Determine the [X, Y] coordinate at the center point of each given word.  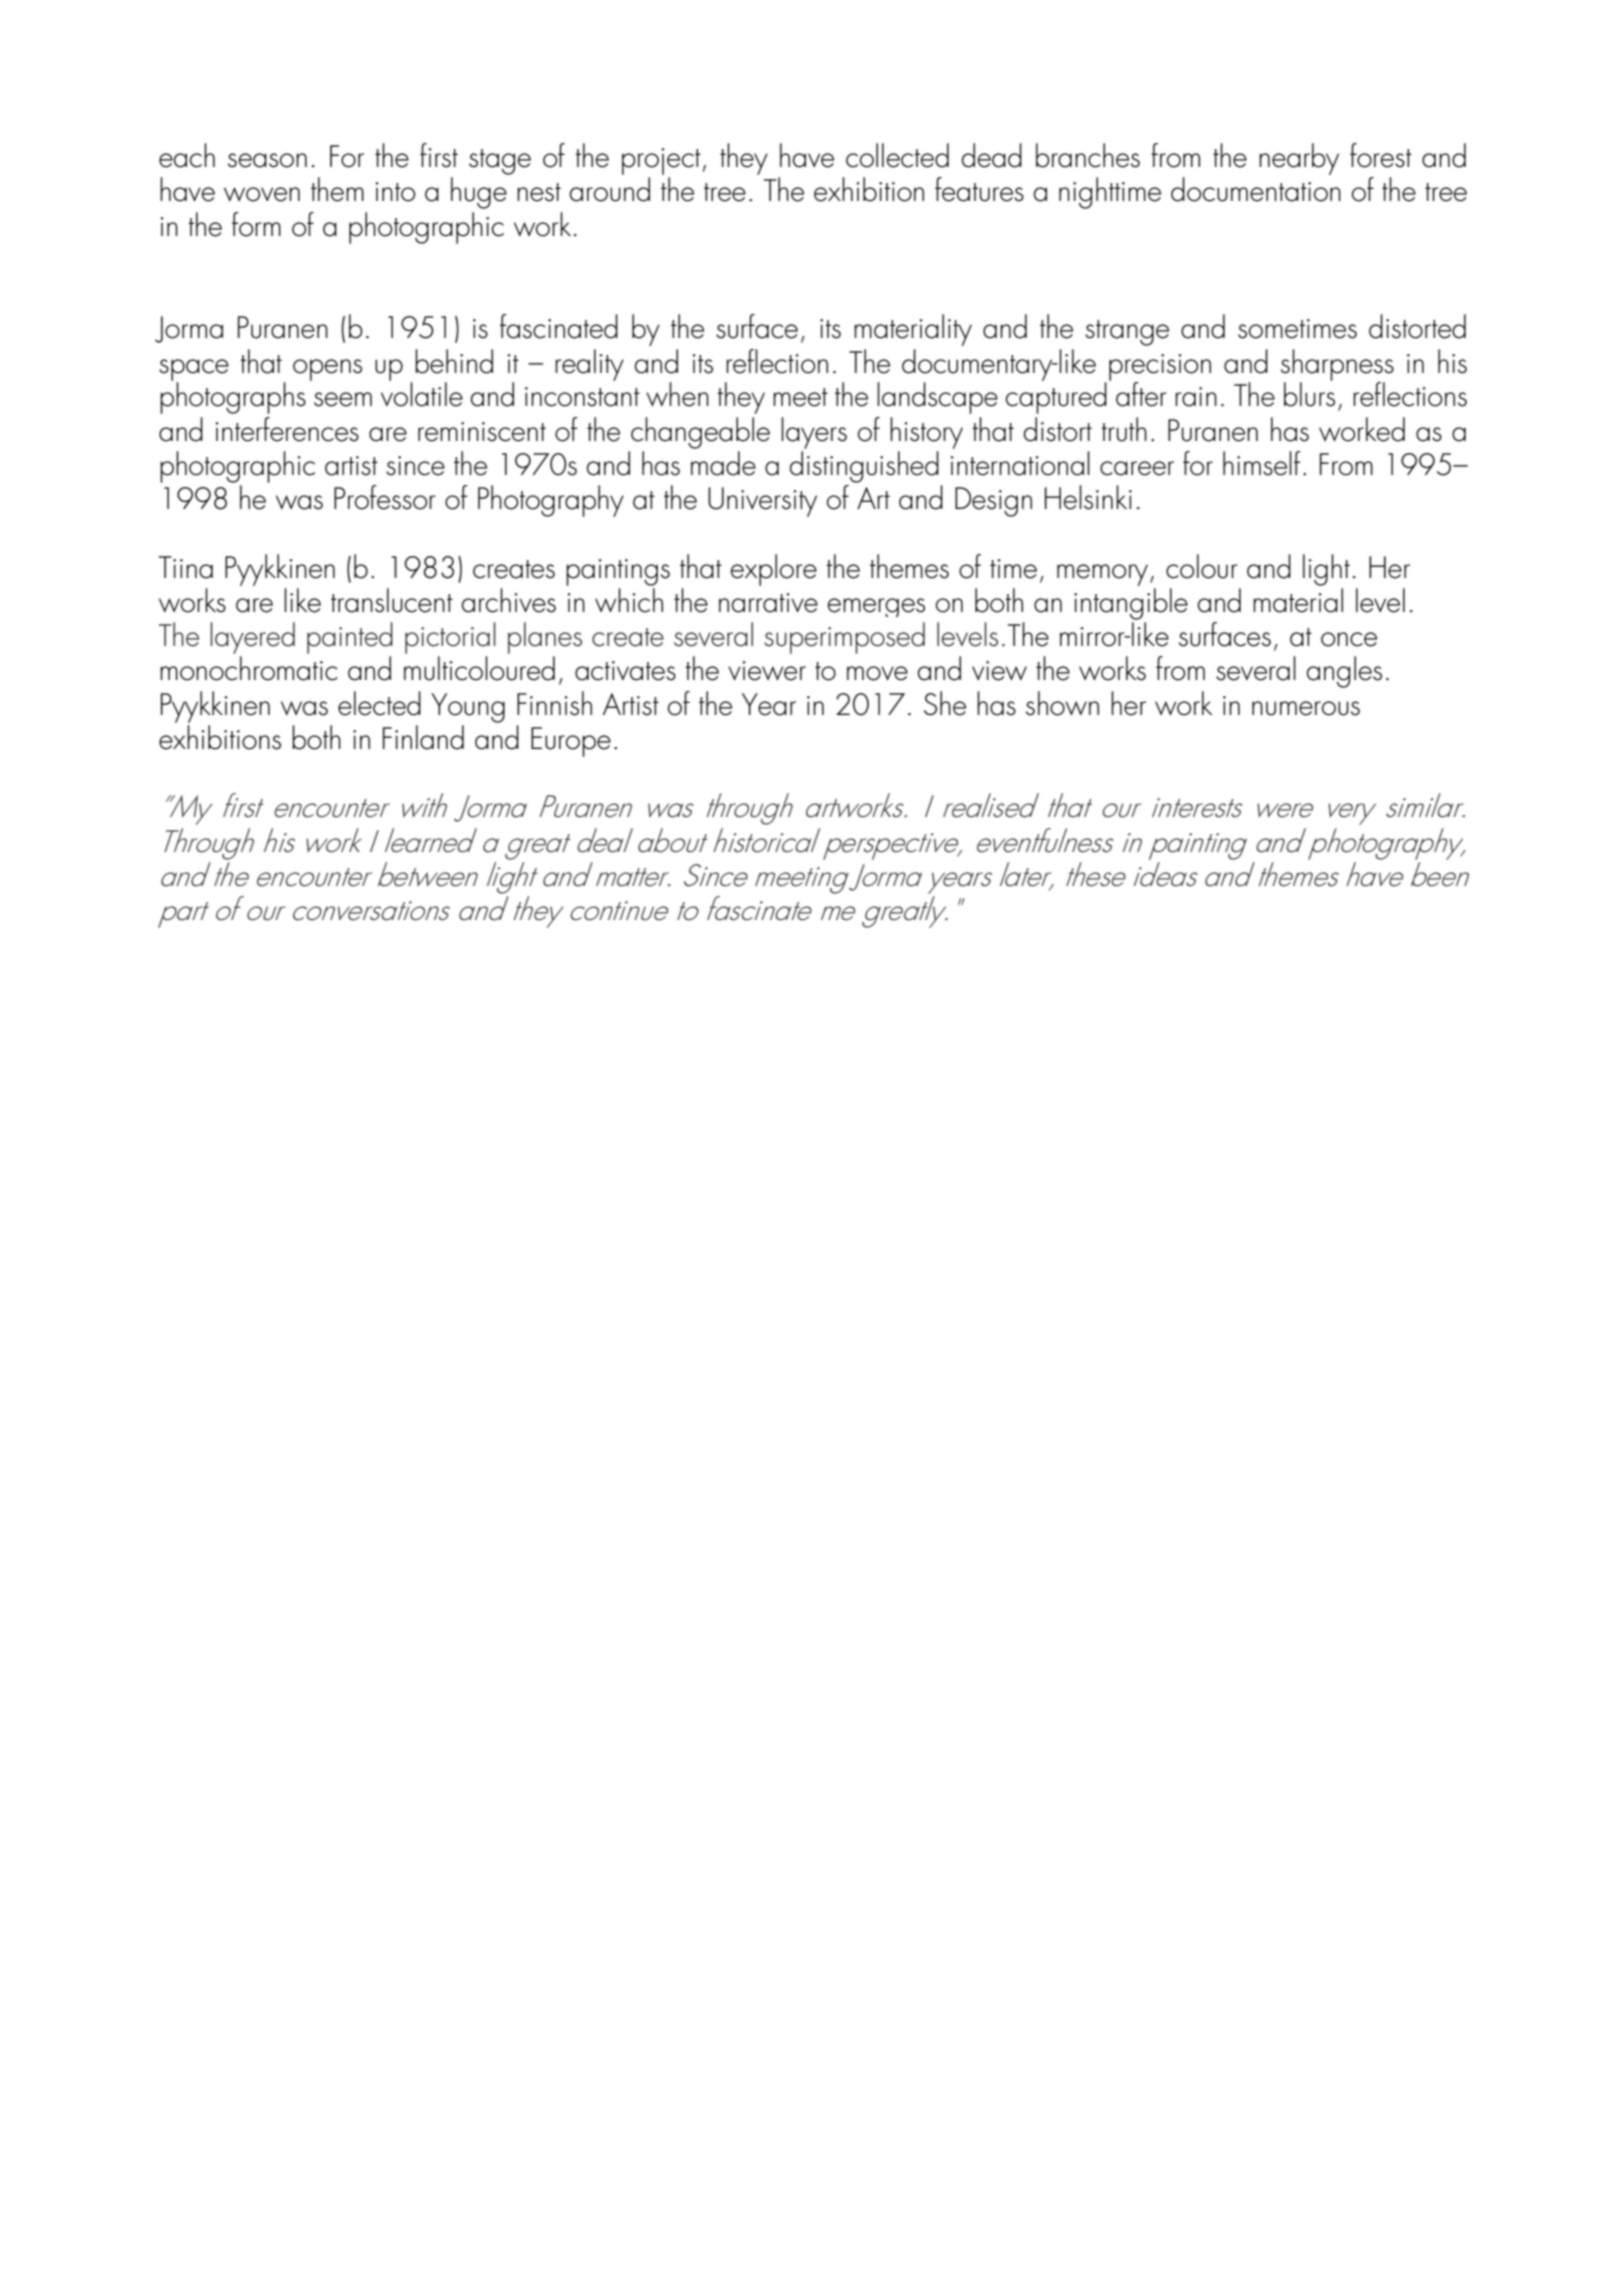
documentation [1256, 189]
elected [379, 703]
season [267, 160]
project [661, 161]
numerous [1306, 708]
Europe [571, 742]
